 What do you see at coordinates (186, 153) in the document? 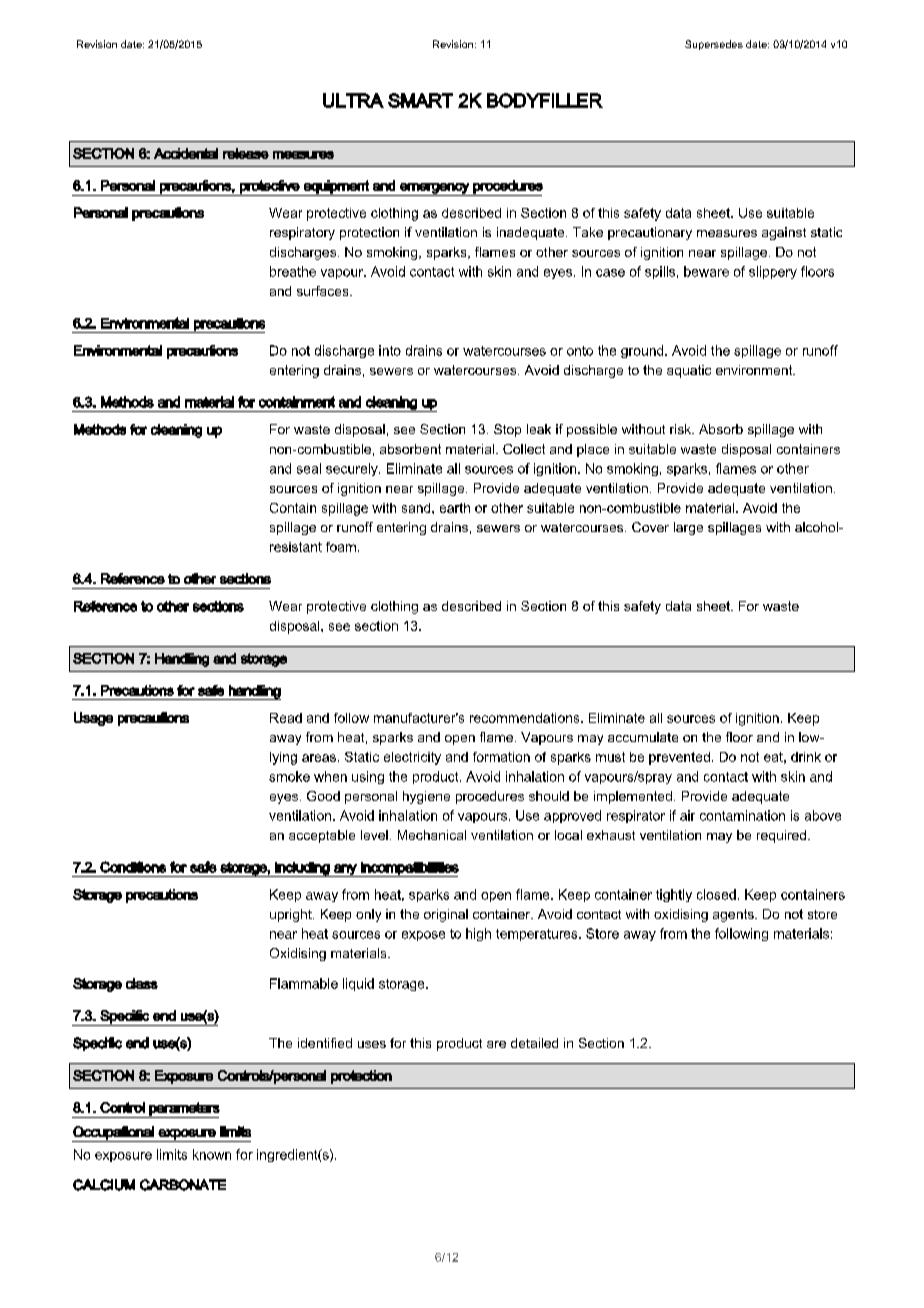
I see `Accidental` at bounding box center [186, 153].
